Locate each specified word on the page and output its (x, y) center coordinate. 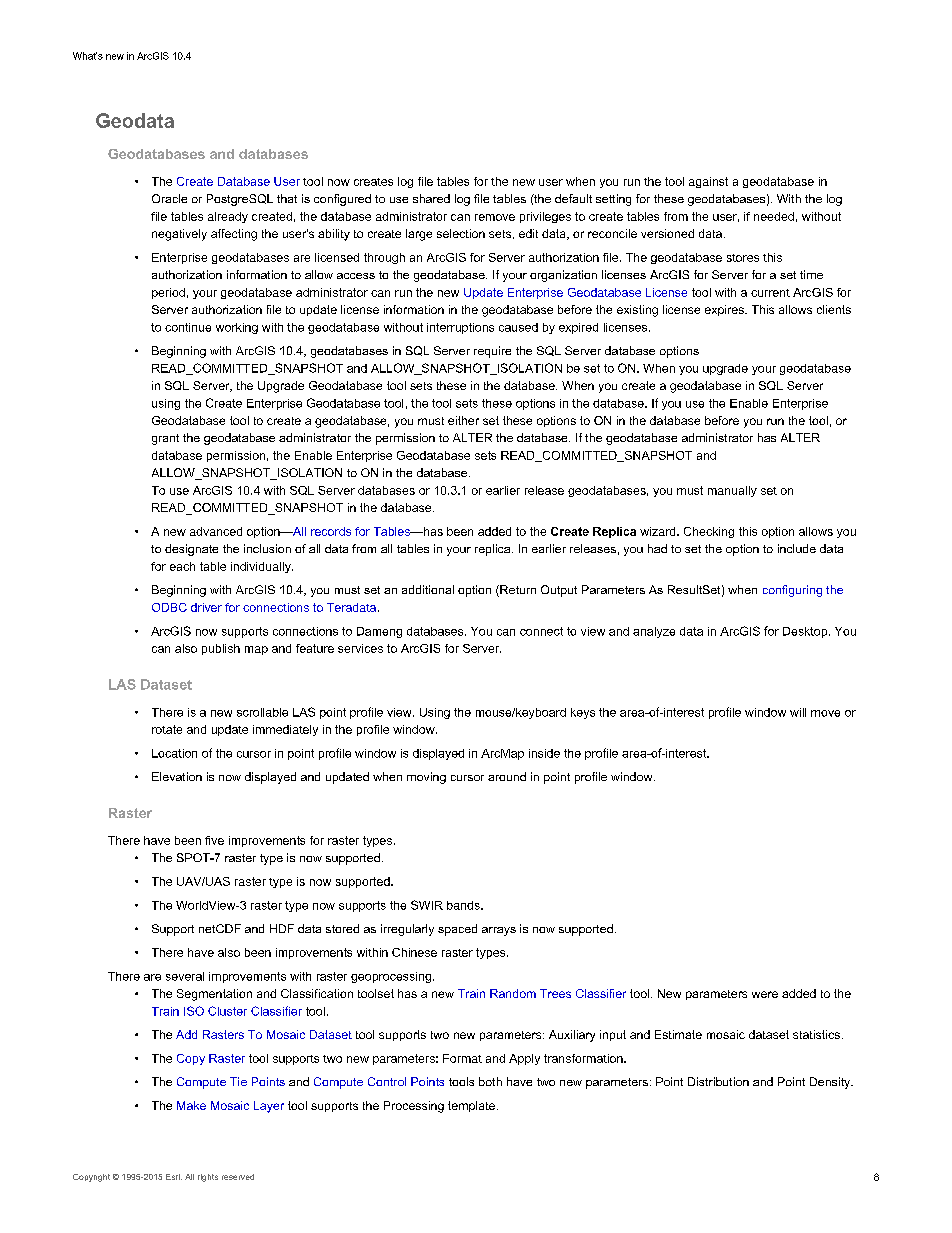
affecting (234, 235)
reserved (238, 1177)
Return (517, 591)
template (471, 1106)
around (507, 776)
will (798, 712)
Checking (709, 532)
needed (774, 216)
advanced (216, 531)
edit (528, 233)
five (214, 840)
